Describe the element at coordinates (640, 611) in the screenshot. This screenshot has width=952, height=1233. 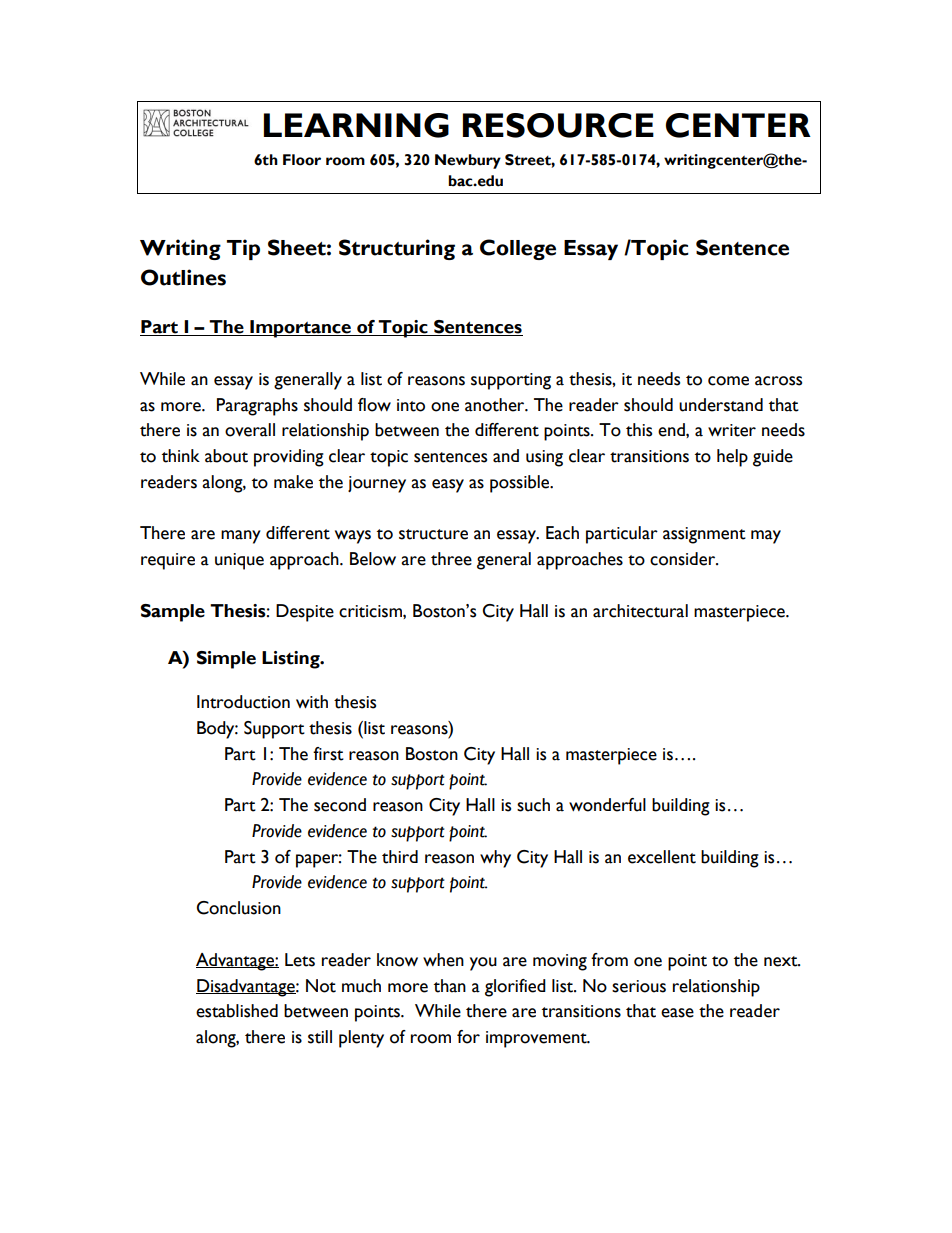
I see `architectural` at that location.
